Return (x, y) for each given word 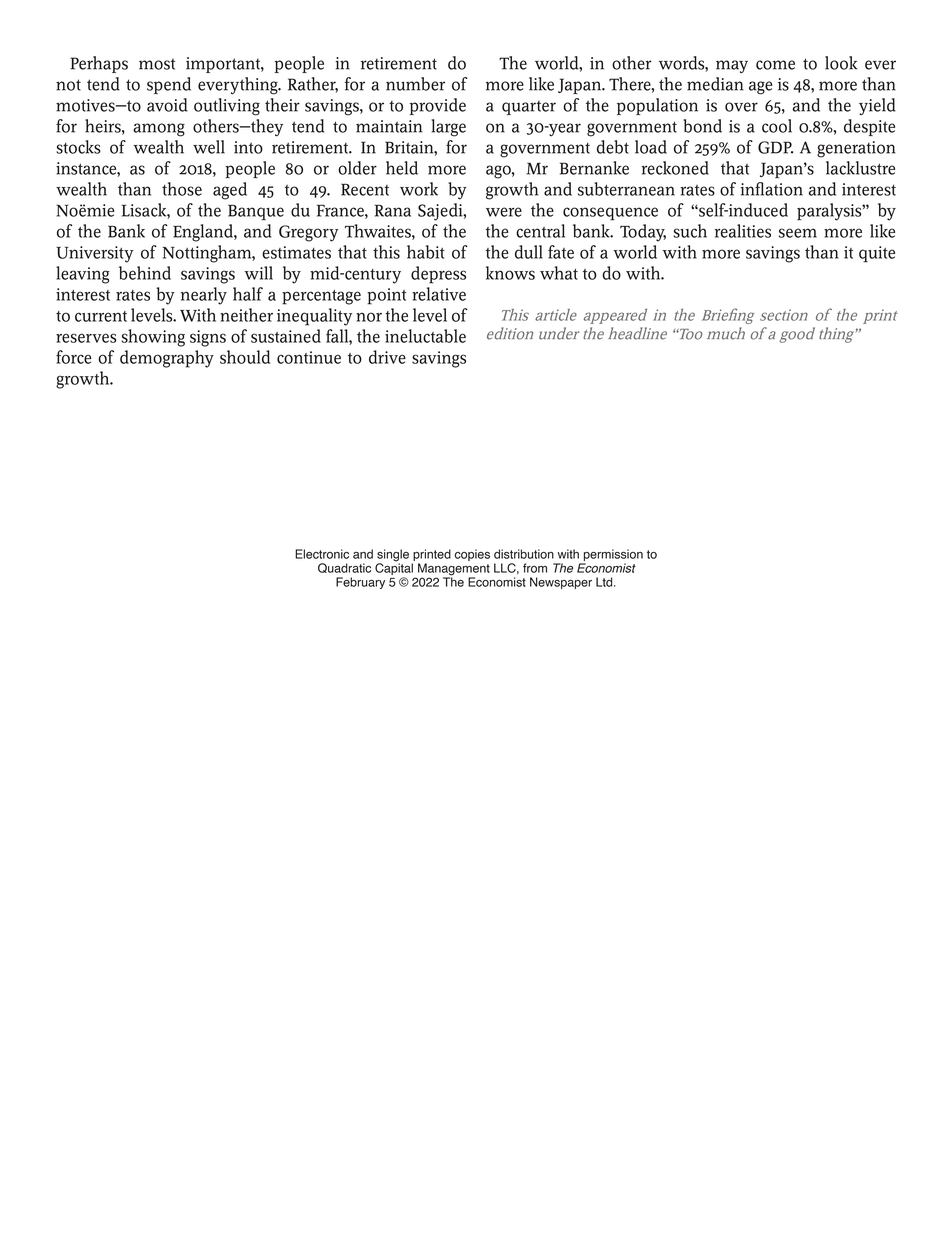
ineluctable (425, 336)
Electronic (322, 554)
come (775, 65)
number (415, 84)
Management (454, 570)
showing (153, 338)
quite (877, 254)
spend (169, 85)
